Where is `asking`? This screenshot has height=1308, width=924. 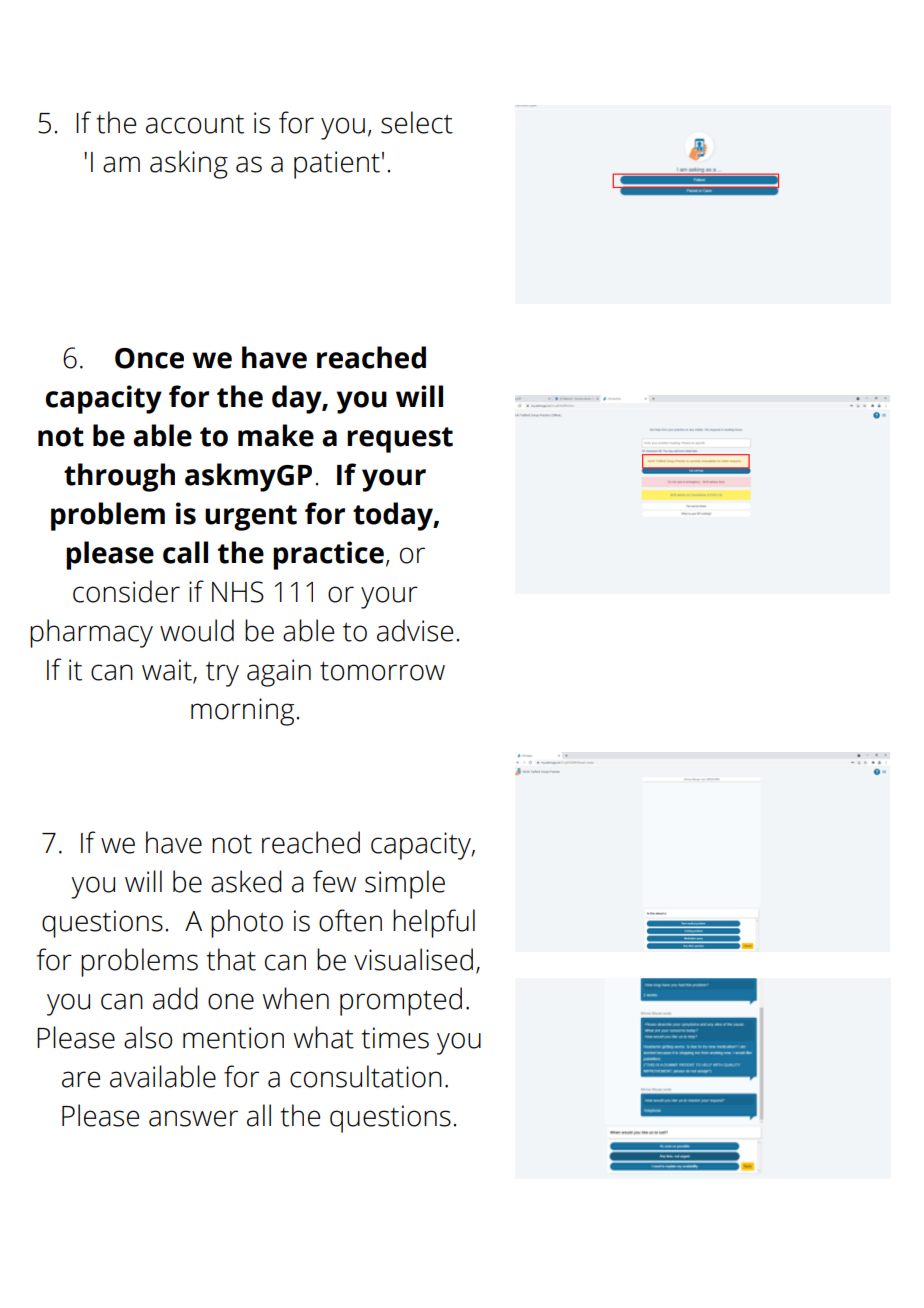 asking is located at coordinates (189, 164).
